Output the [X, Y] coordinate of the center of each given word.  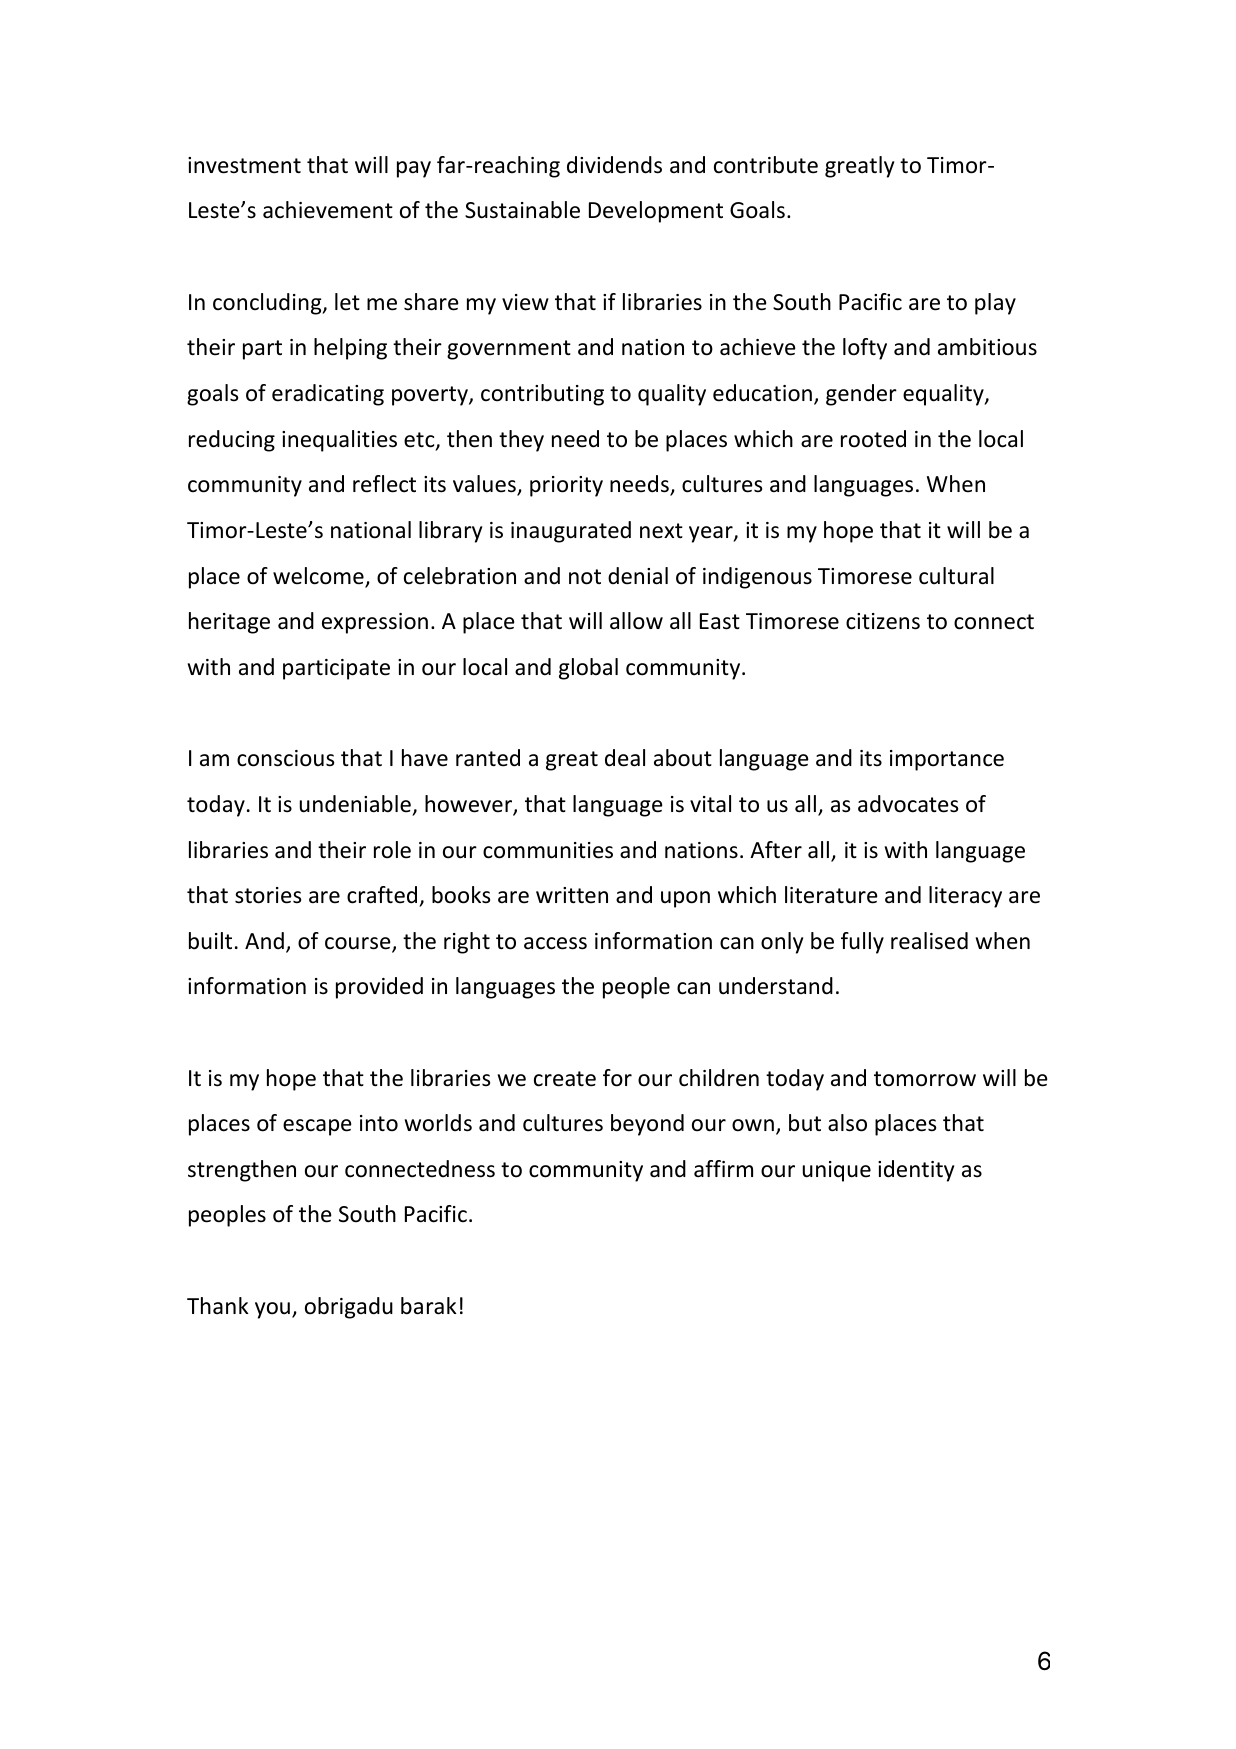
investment [244, 165]
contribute [766, 165]
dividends [614, 165]
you [272, 1310]
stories [268, 895]
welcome [319, 577]
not [585, 577]
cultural [956, 576]
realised [929, 941]
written [572, 895]
